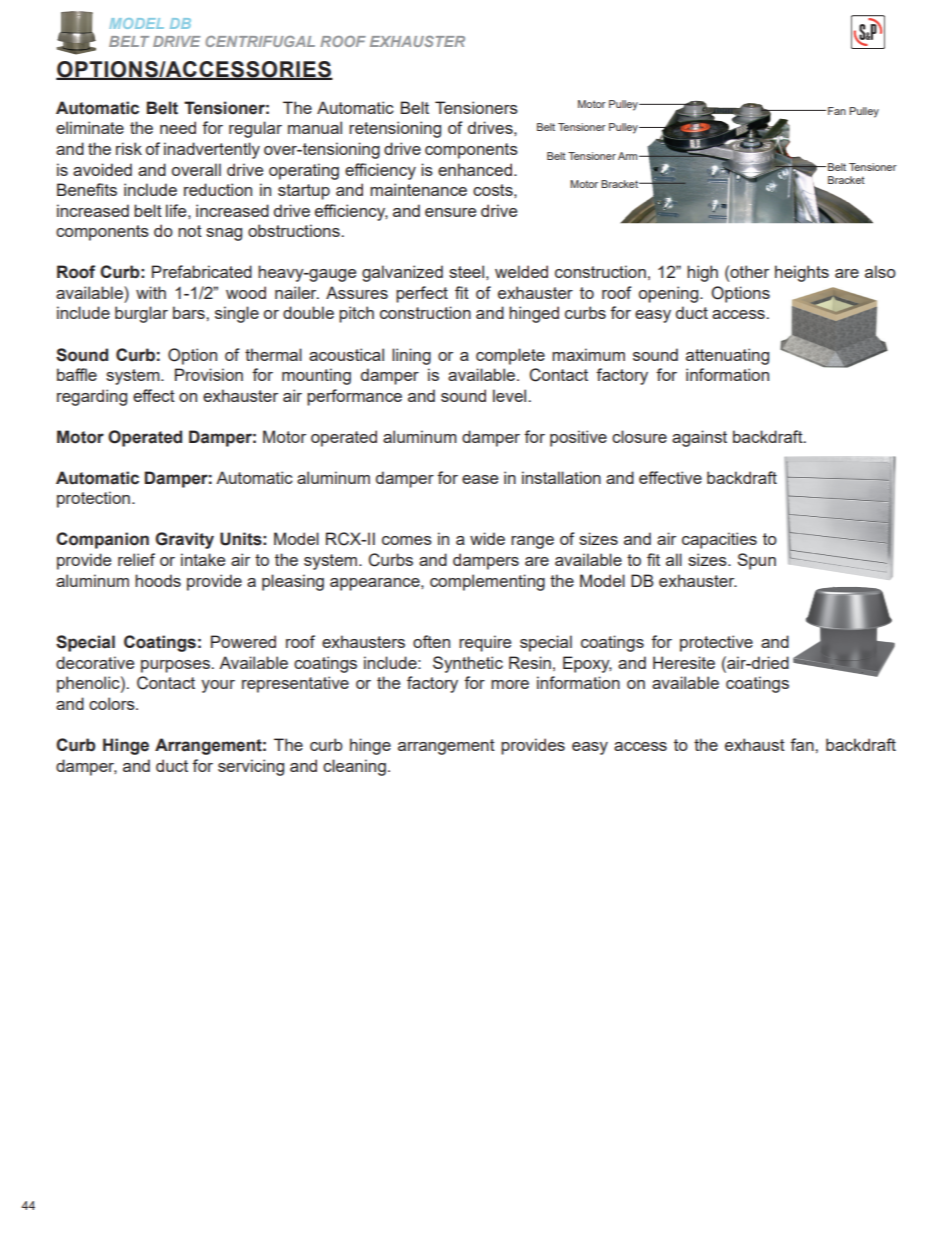  Describe the element at coordinates (260, 41) in the screenshot. I see `CENTRIFUGAL` at that location.
